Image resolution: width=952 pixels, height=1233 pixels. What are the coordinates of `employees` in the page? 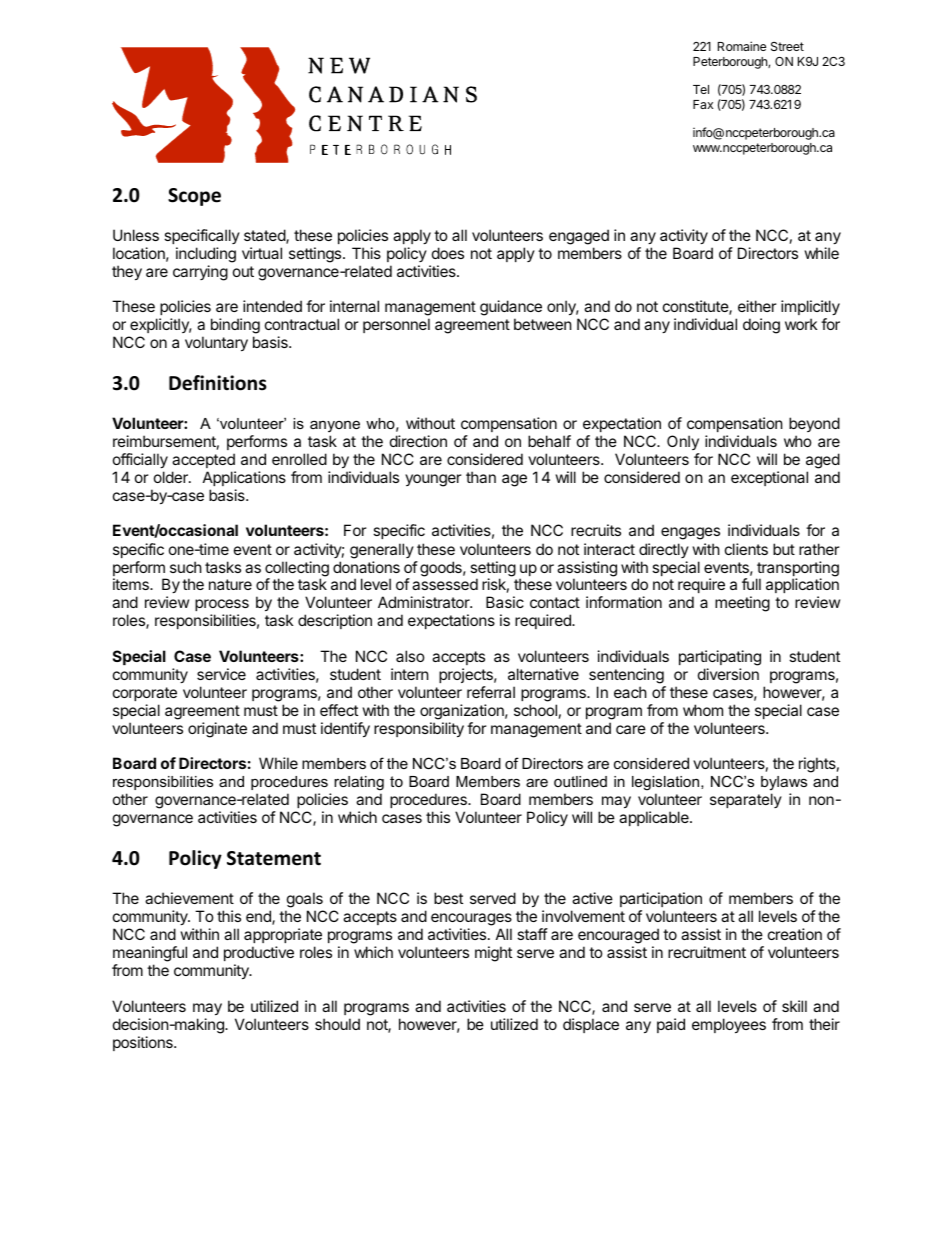 It's located at (729, 1025).
